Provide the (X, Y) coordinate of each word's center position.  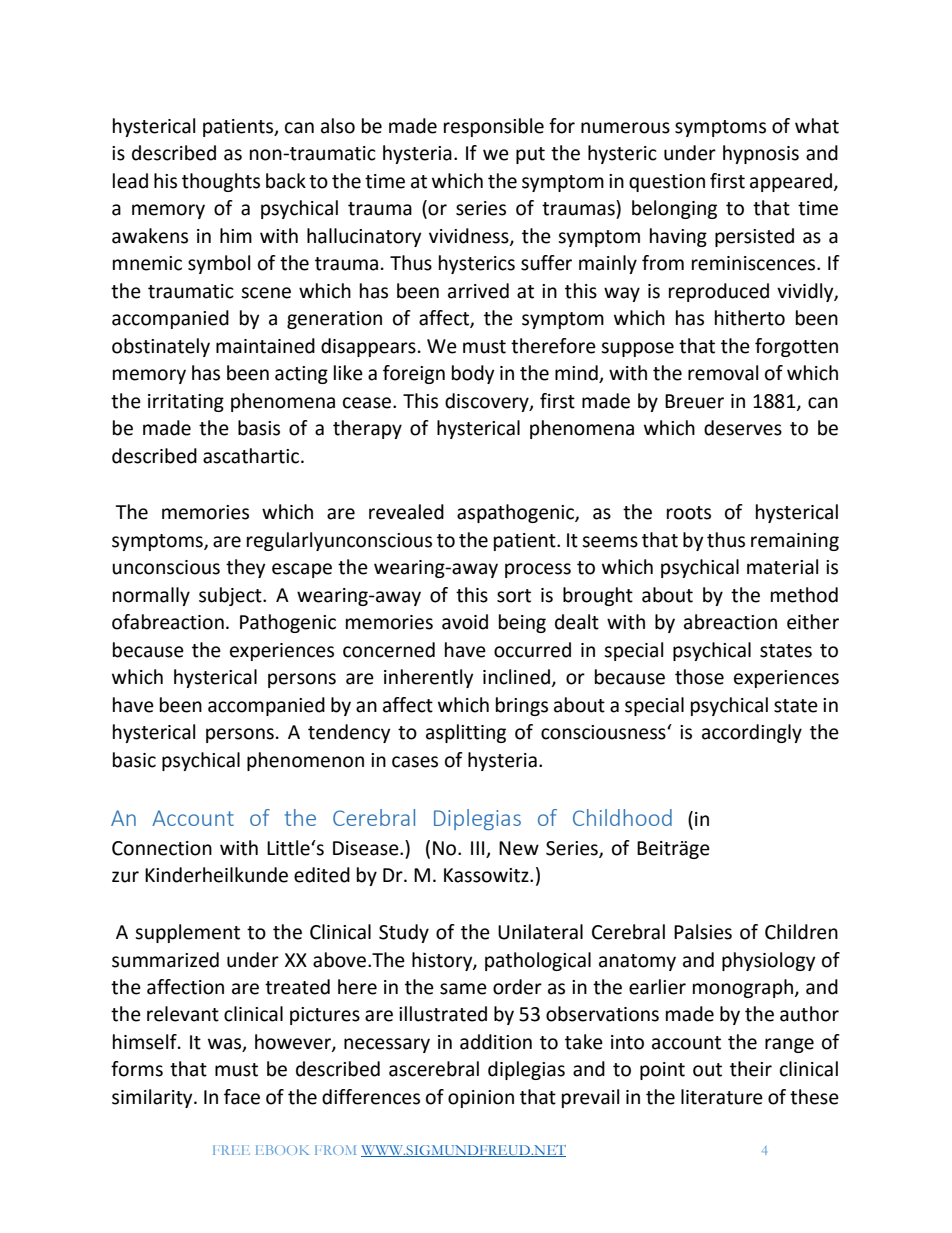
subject (231, 596)
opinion (481, 1099)
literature (722, 1097)
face (242, 1097)
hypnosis (761, 154)
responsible (494, 127)
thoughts (221, 182)
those (699, 677)
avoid (465, 622)
